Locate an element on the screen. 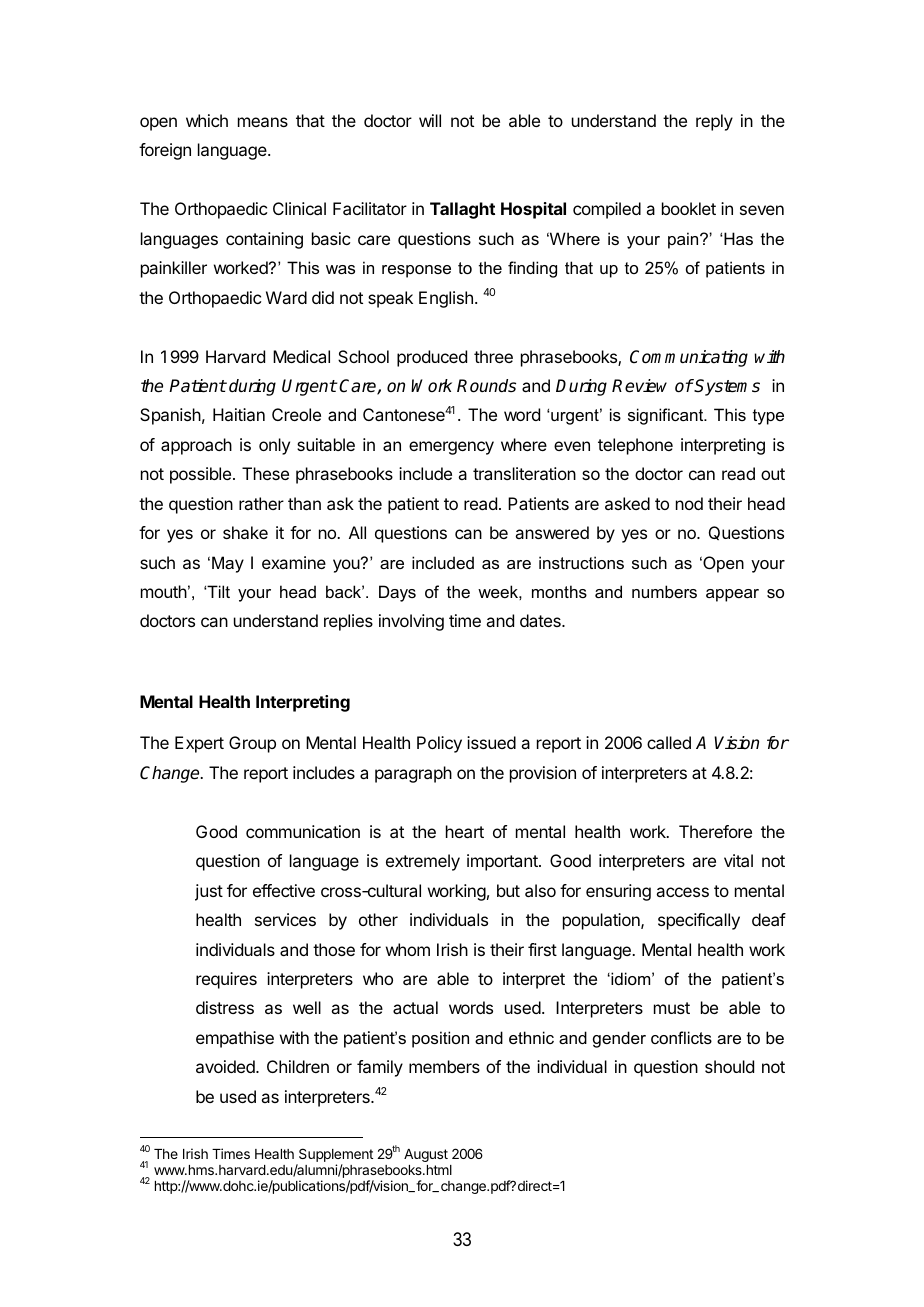 Image resolution: width=924 pixels, height=1307 pixels. reply is located at coordinates (714, 122).
